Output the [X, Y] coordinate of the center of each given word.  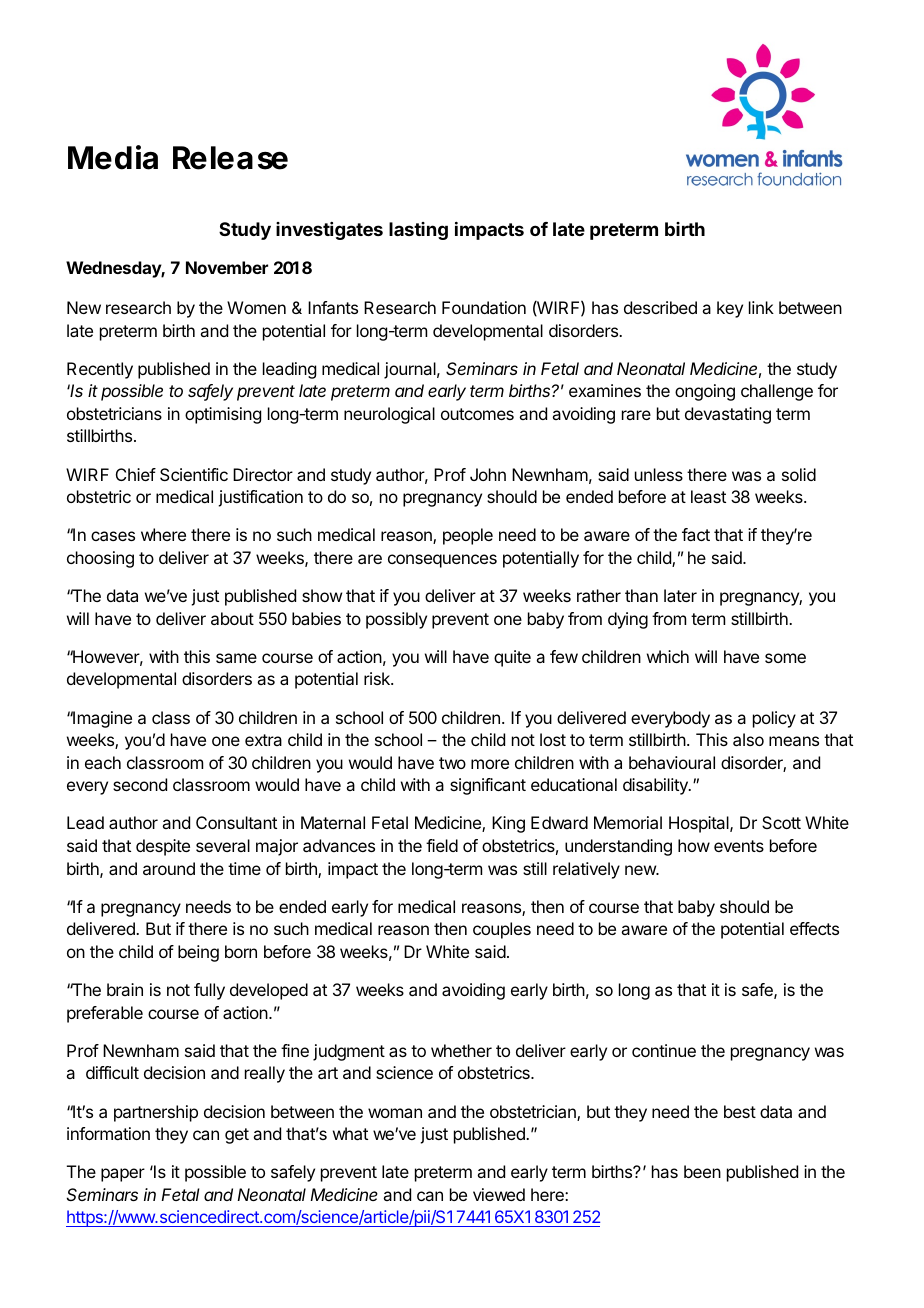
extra [263, 740]
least [708, 496]
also [748, 739]
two [452, 763]
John [488, 474]
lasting [418, 231]
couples [502, 930]
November [227, 267]
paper [123, 1175]
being [198, 953]
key [730, 309]
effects [814, 928]
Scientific [194, 474]
